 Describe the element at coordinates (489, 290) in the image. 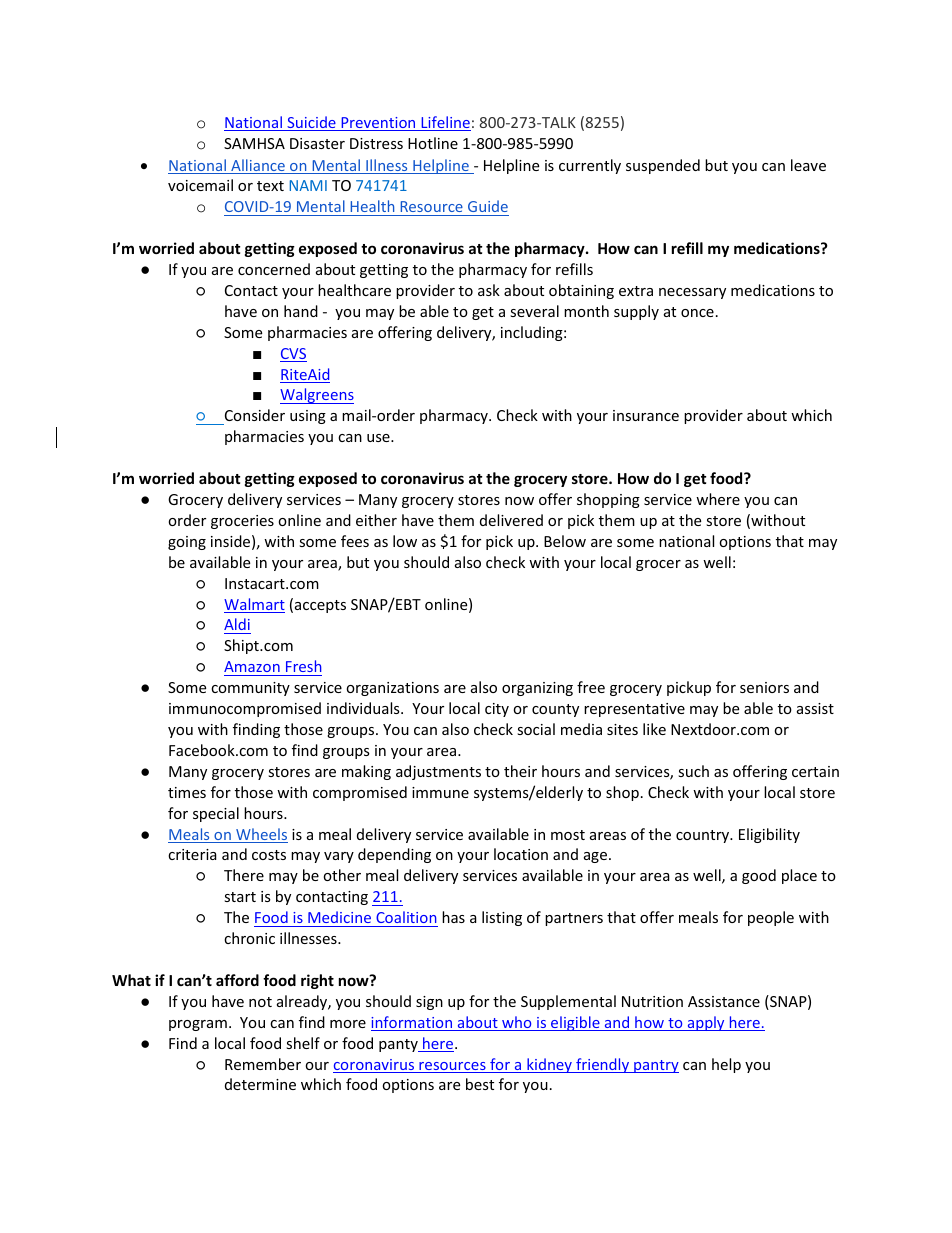

I see `ask` at that location.
